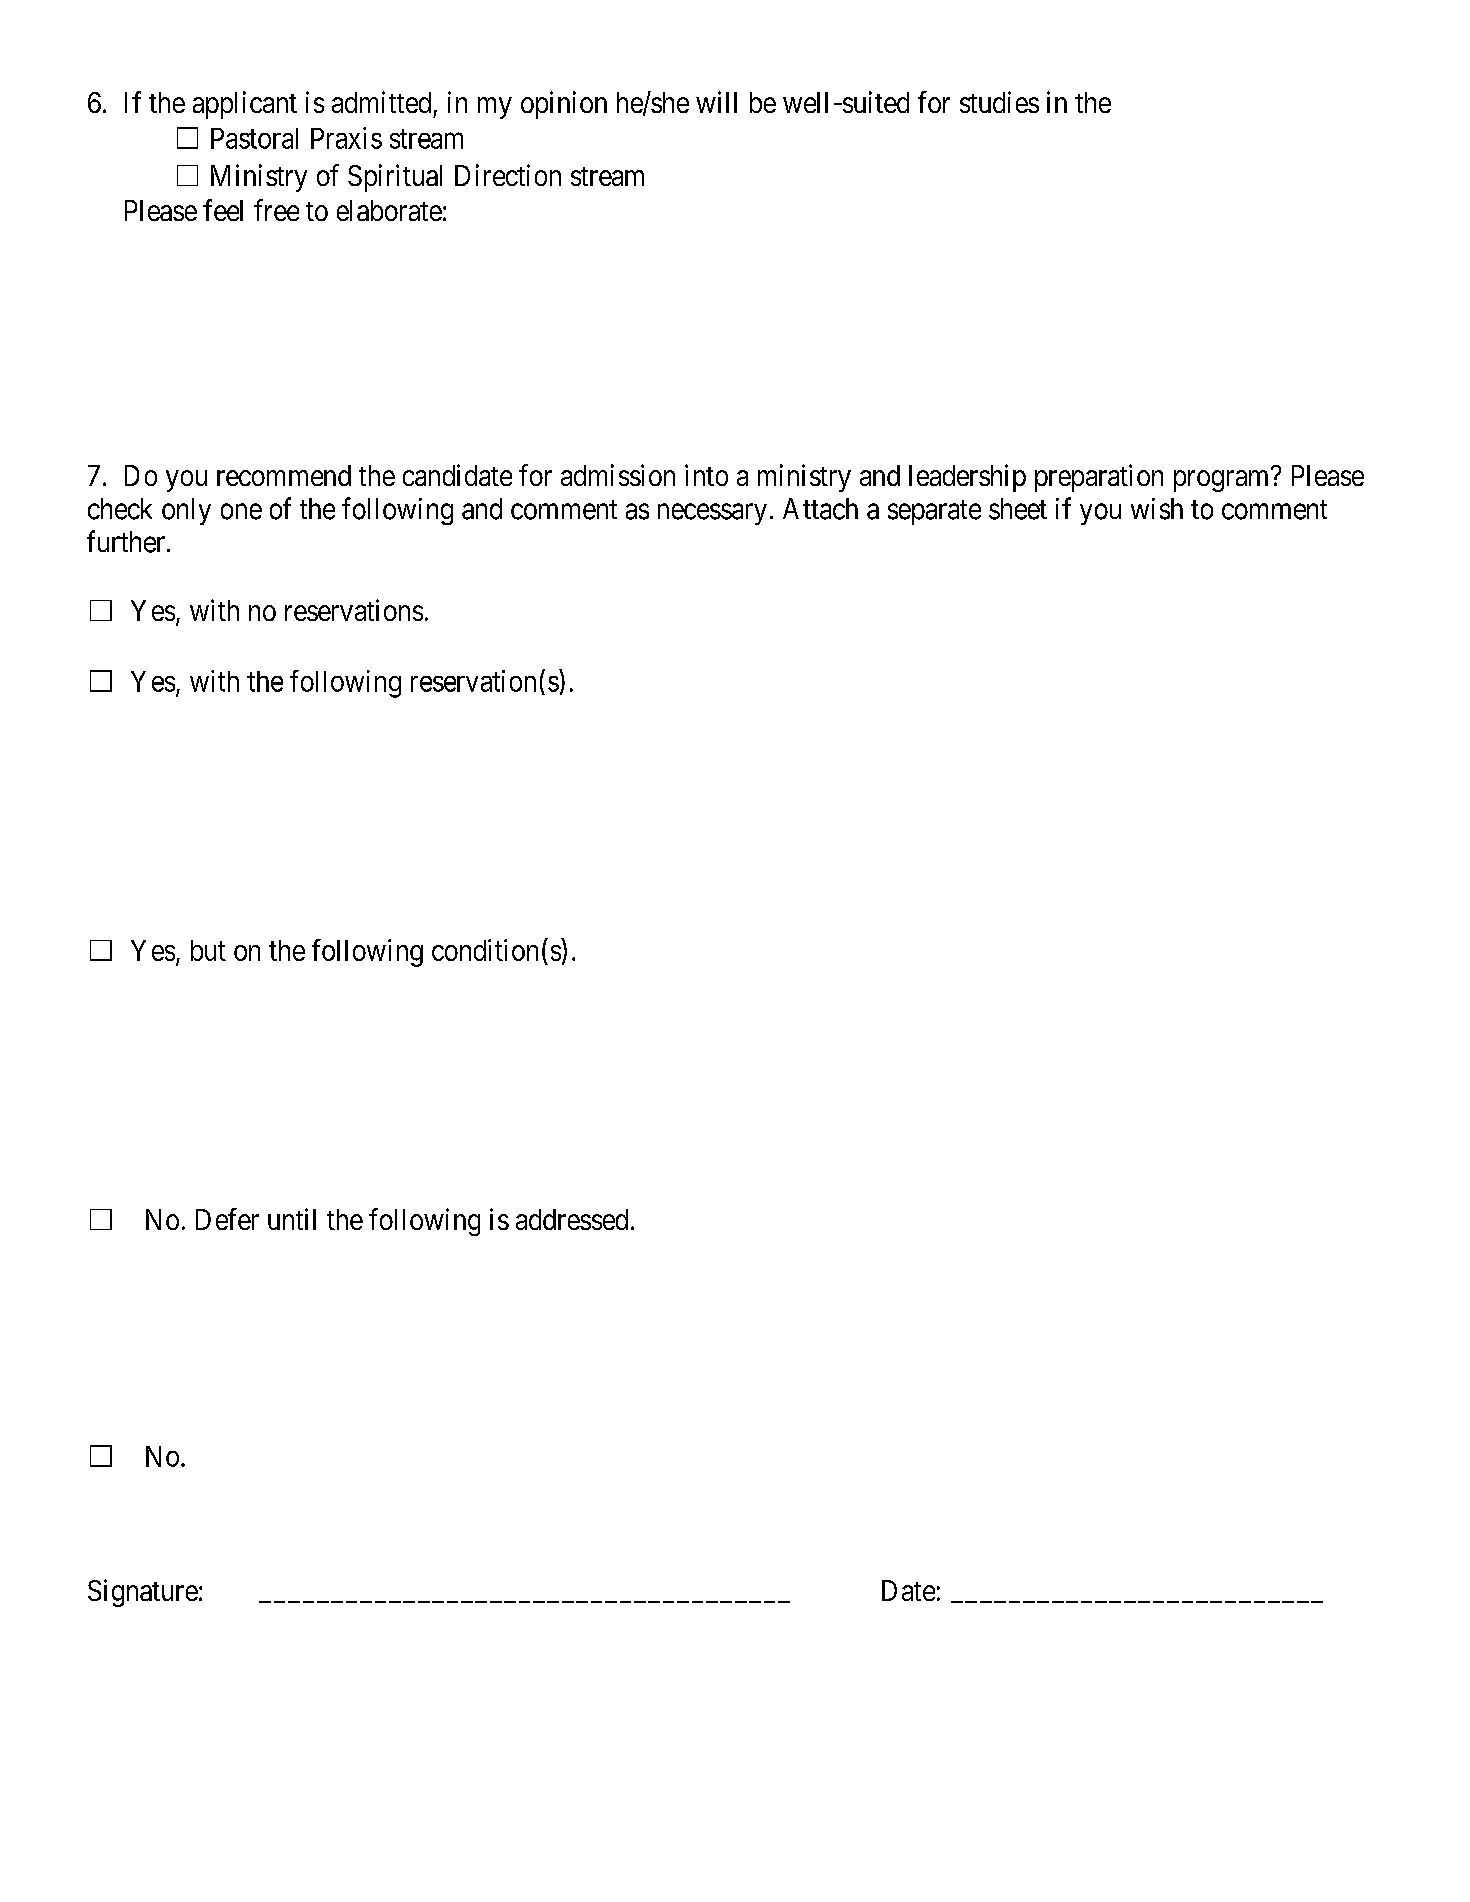 This screenshot has height=1902, width=1470. I want to click on until, so click(292, 1219).
